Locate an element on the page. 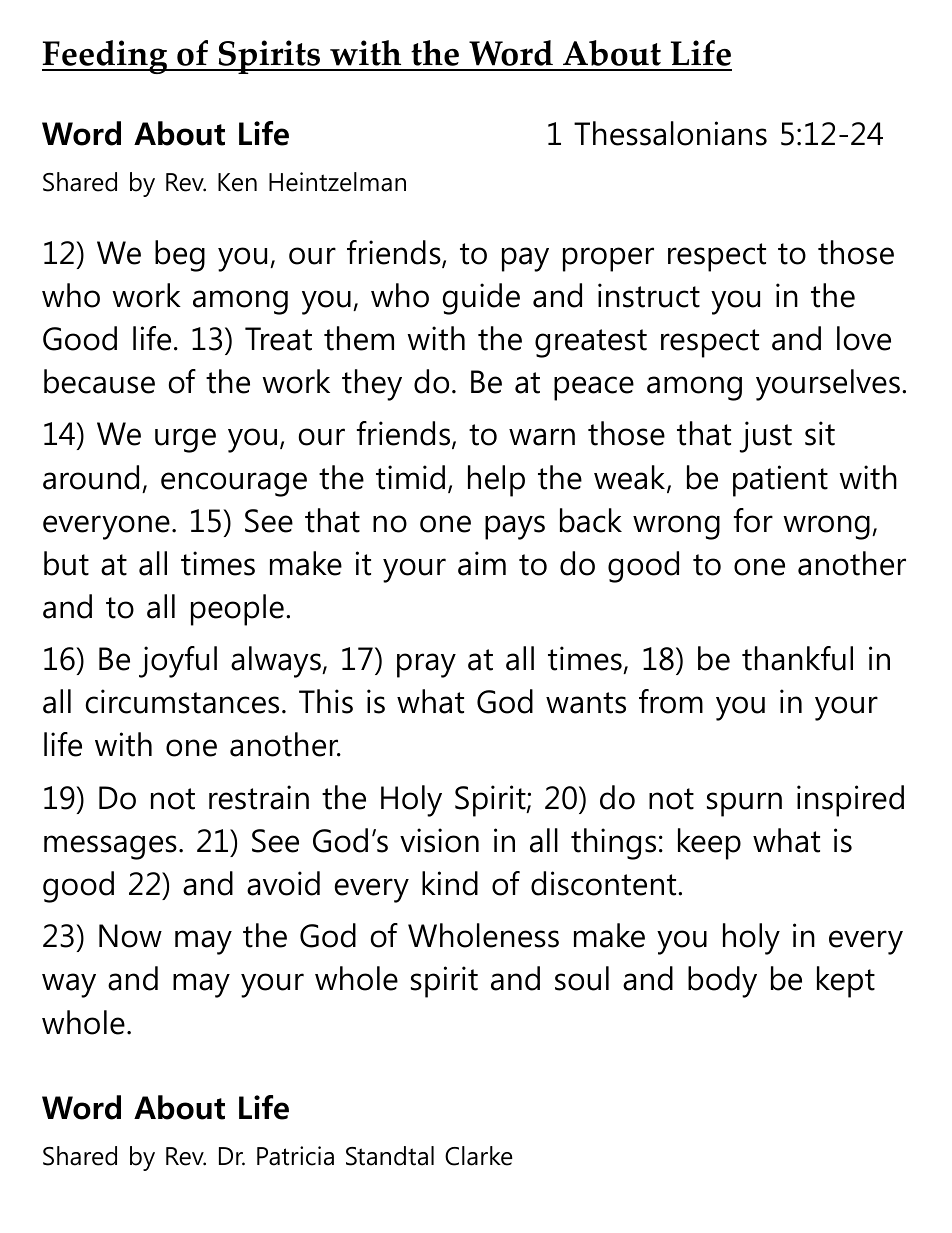 Image resolution: width=952 pixels, height=1233 pixels. Patricia is located at coordinates (295, 1156).
